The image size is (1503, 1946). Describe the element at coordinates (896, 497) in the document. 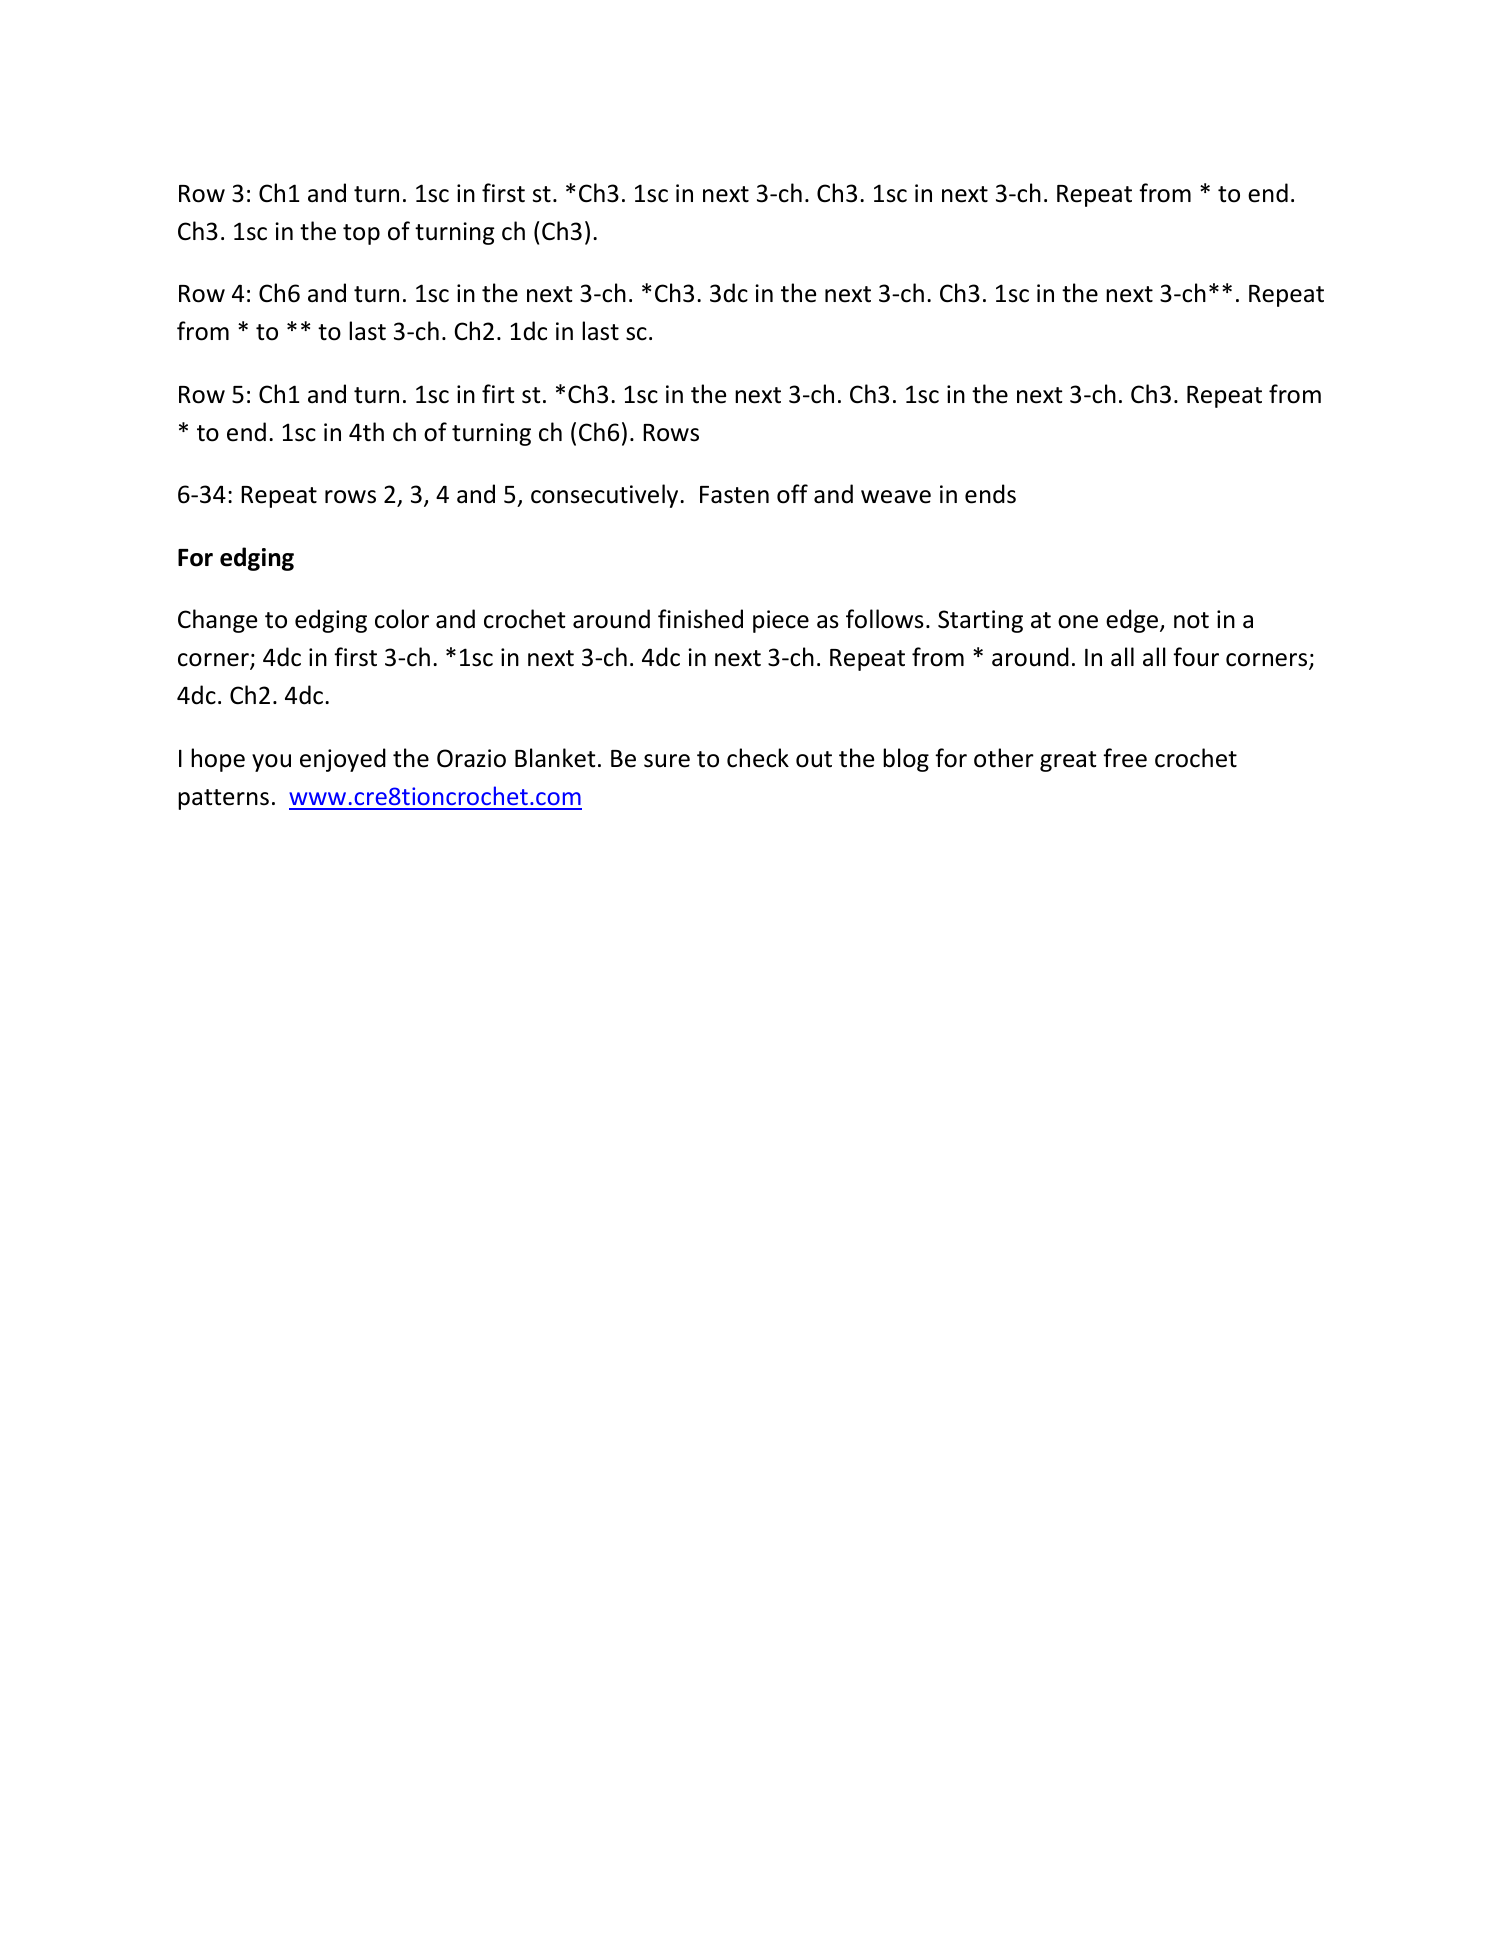

I see `weave` at that location.
